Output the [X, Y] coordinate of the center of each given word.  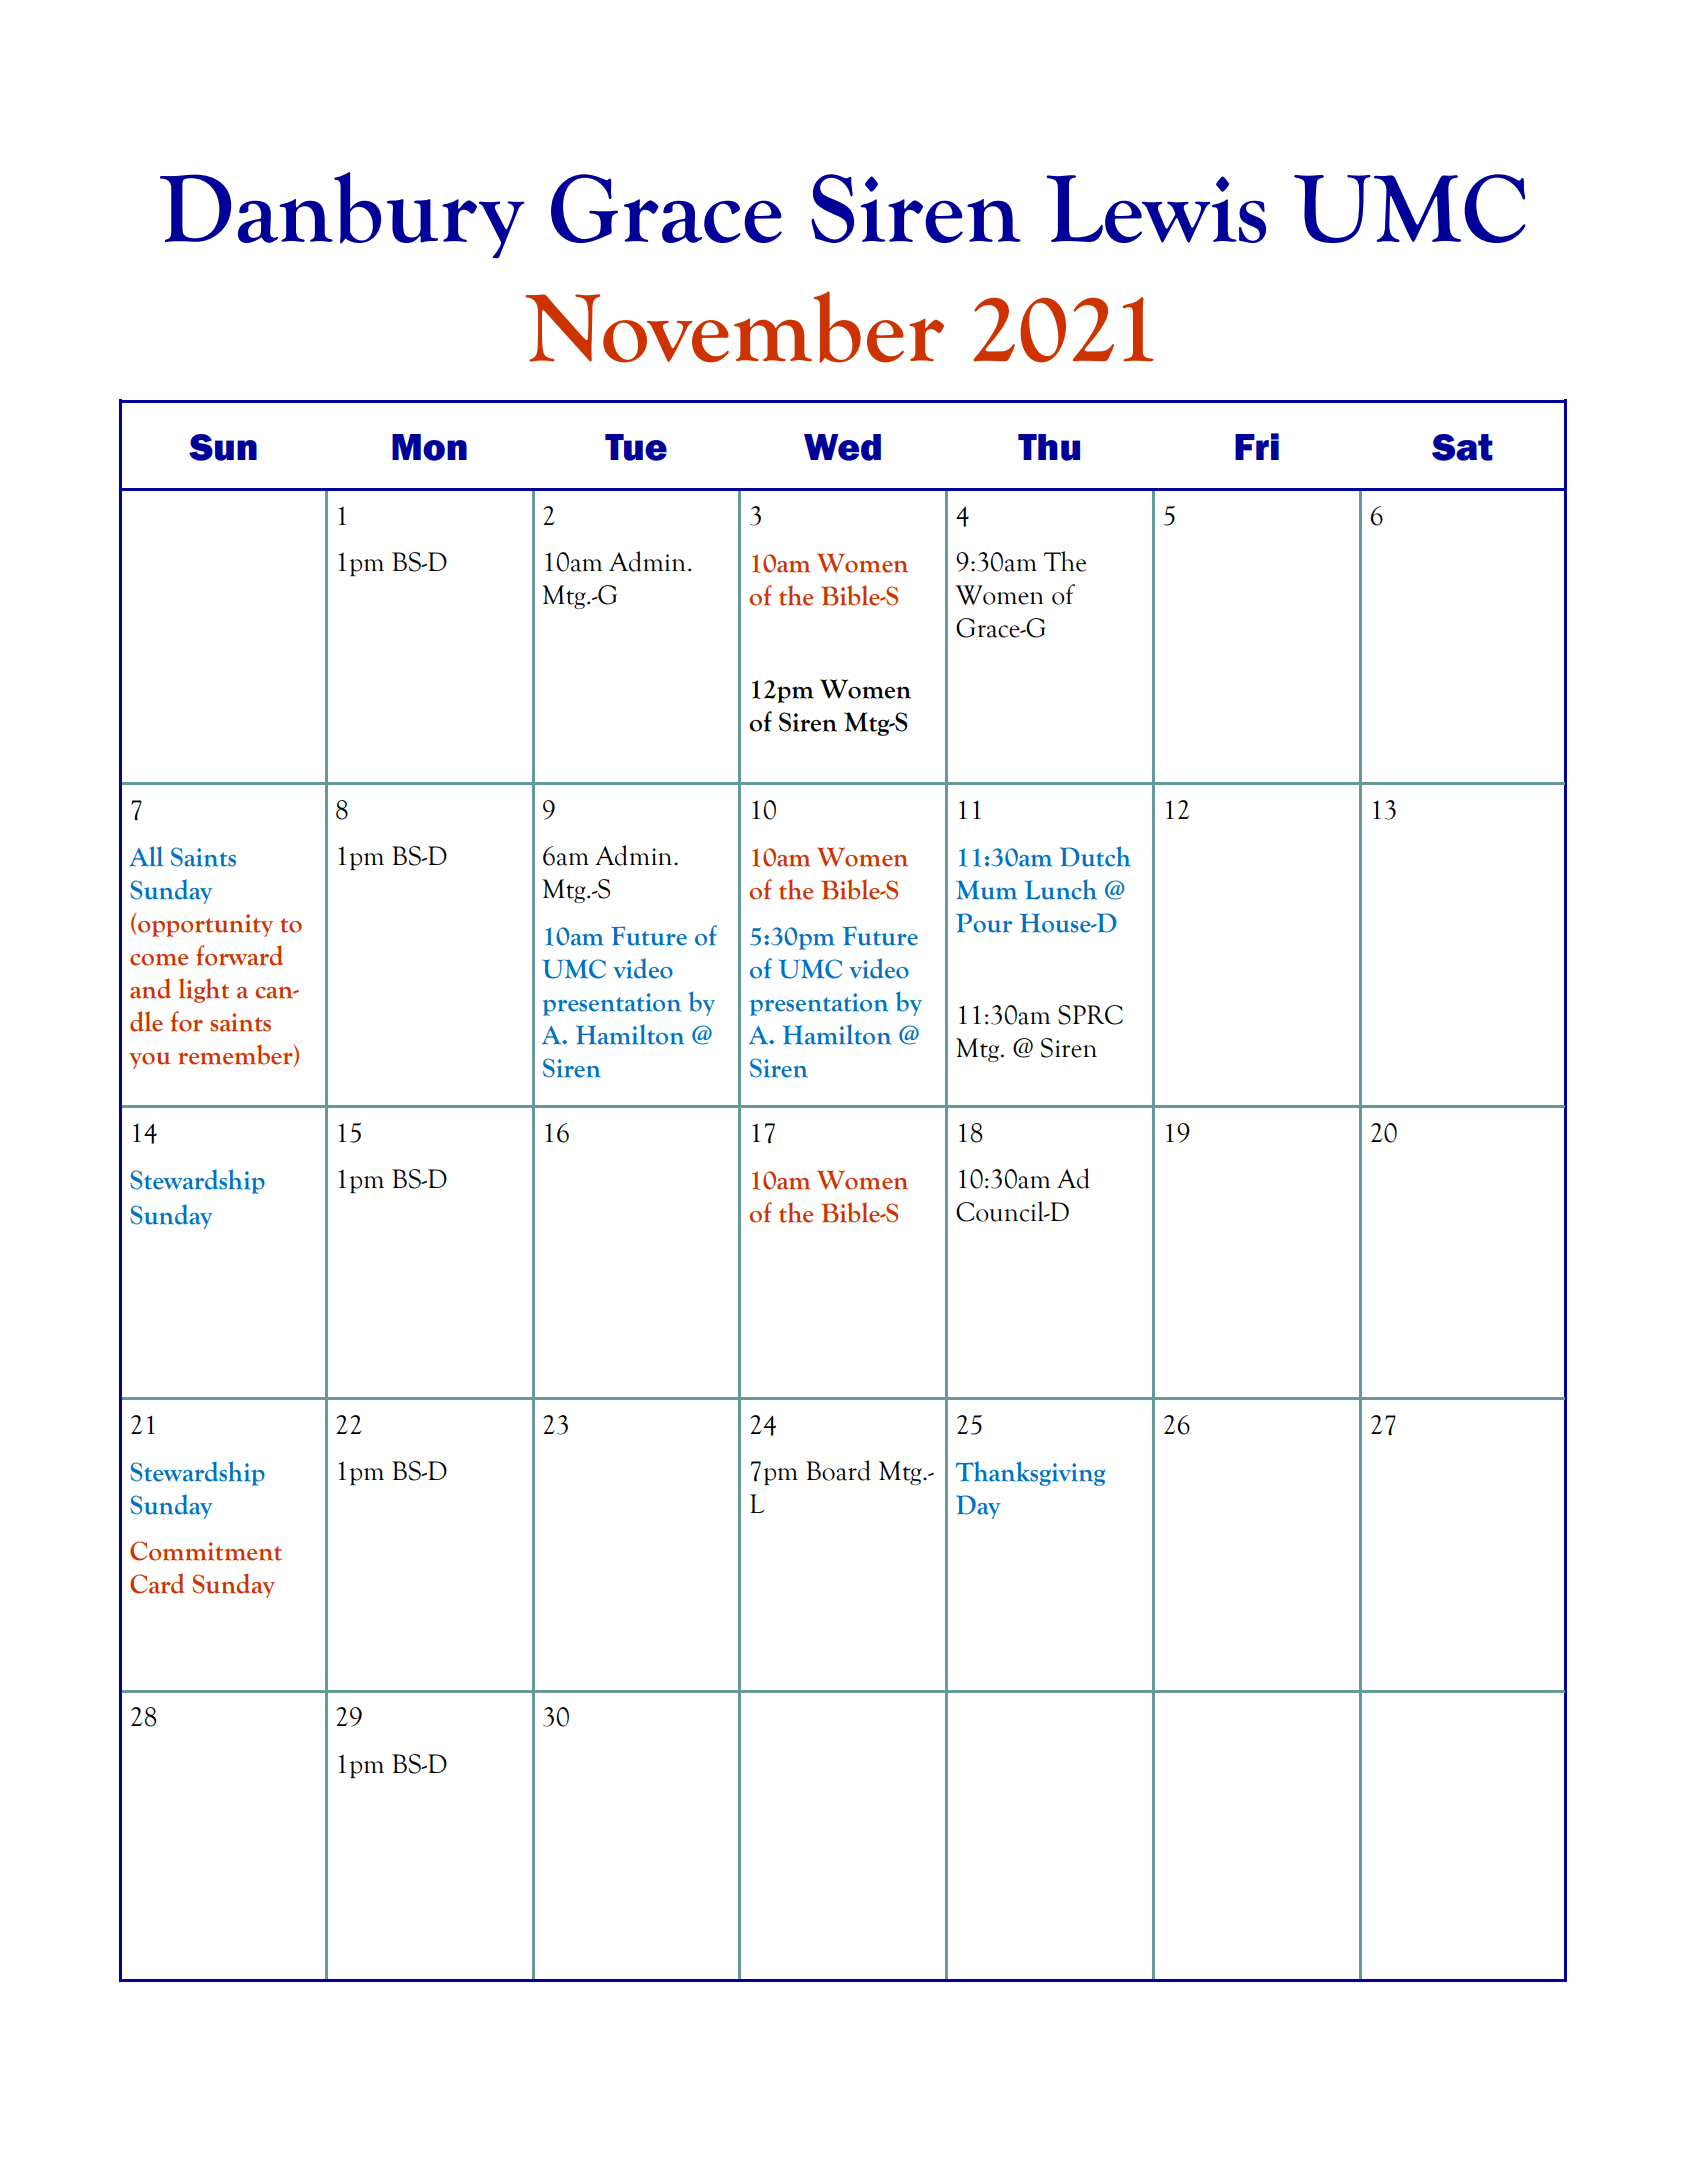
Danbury [342, 215]
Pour [984, 923]
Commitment [206, 1551]
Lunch [1061, 889]
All [146, 856]
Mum [986, 890]
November [734, 327]
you [150, 1060]
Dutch [1095, 856]
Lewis [1156, 209]
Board [838, 1470]
